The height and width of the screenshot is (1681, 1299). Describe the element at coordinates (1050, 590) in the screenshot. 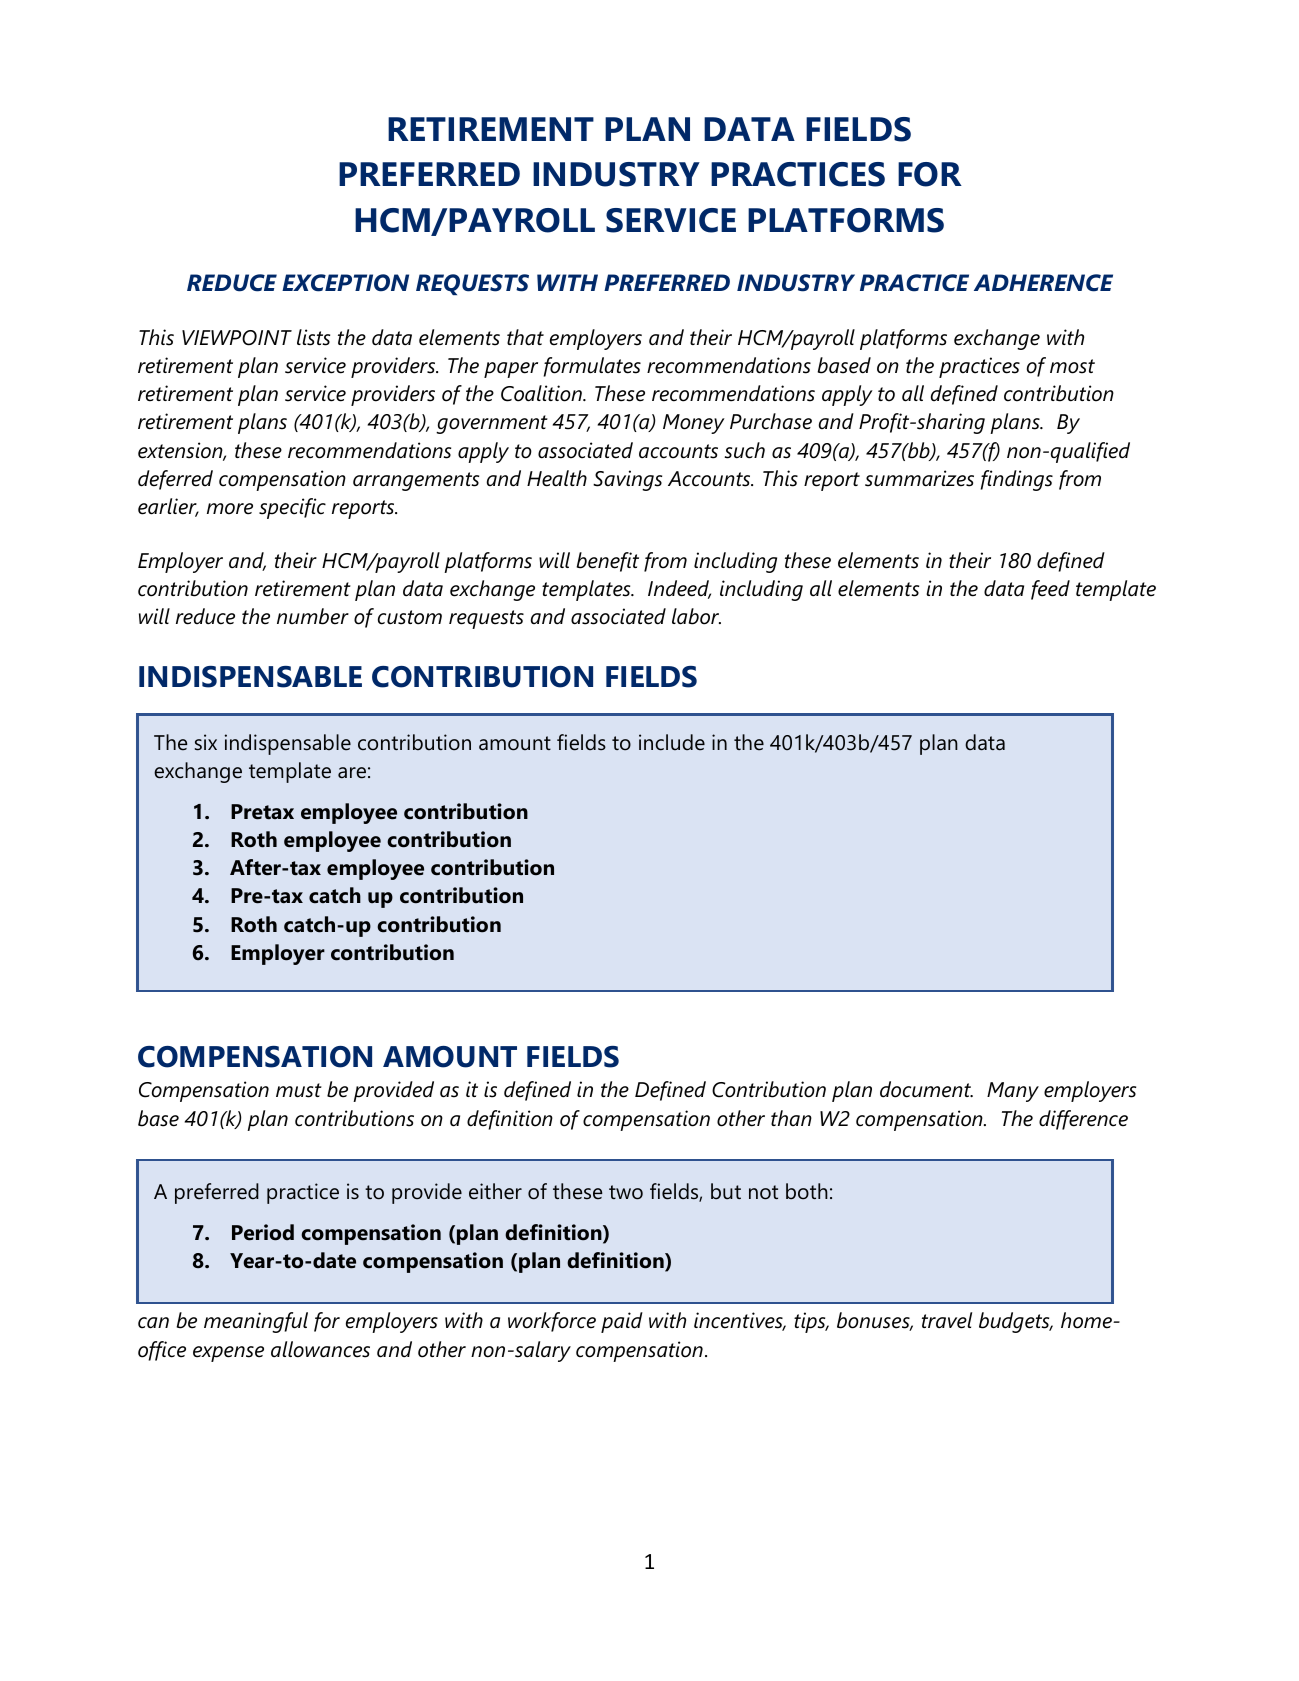

I see `feed` at that location.
